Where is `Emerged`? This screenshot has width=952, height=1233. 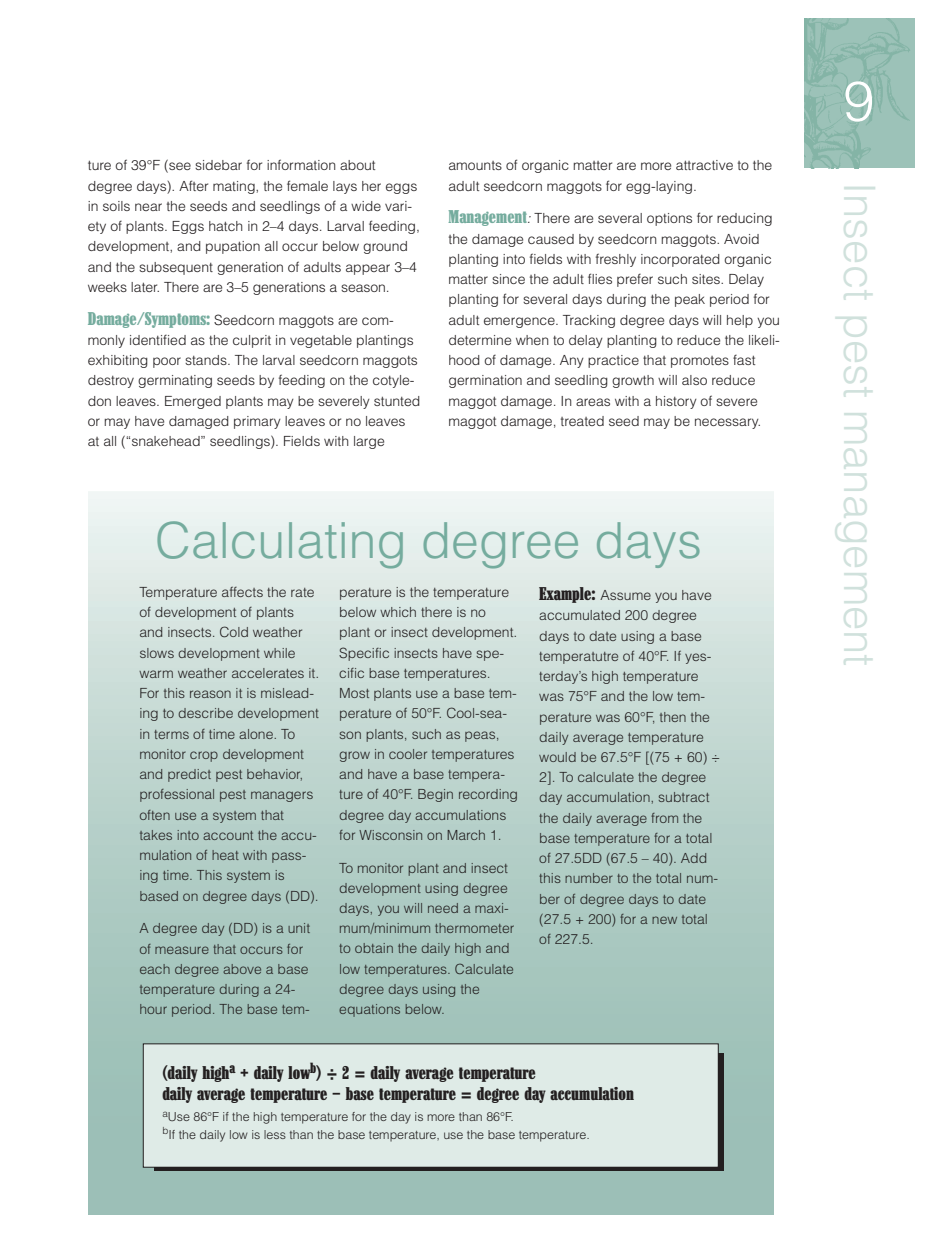 Emerged is located at coordinates (193, 402).
